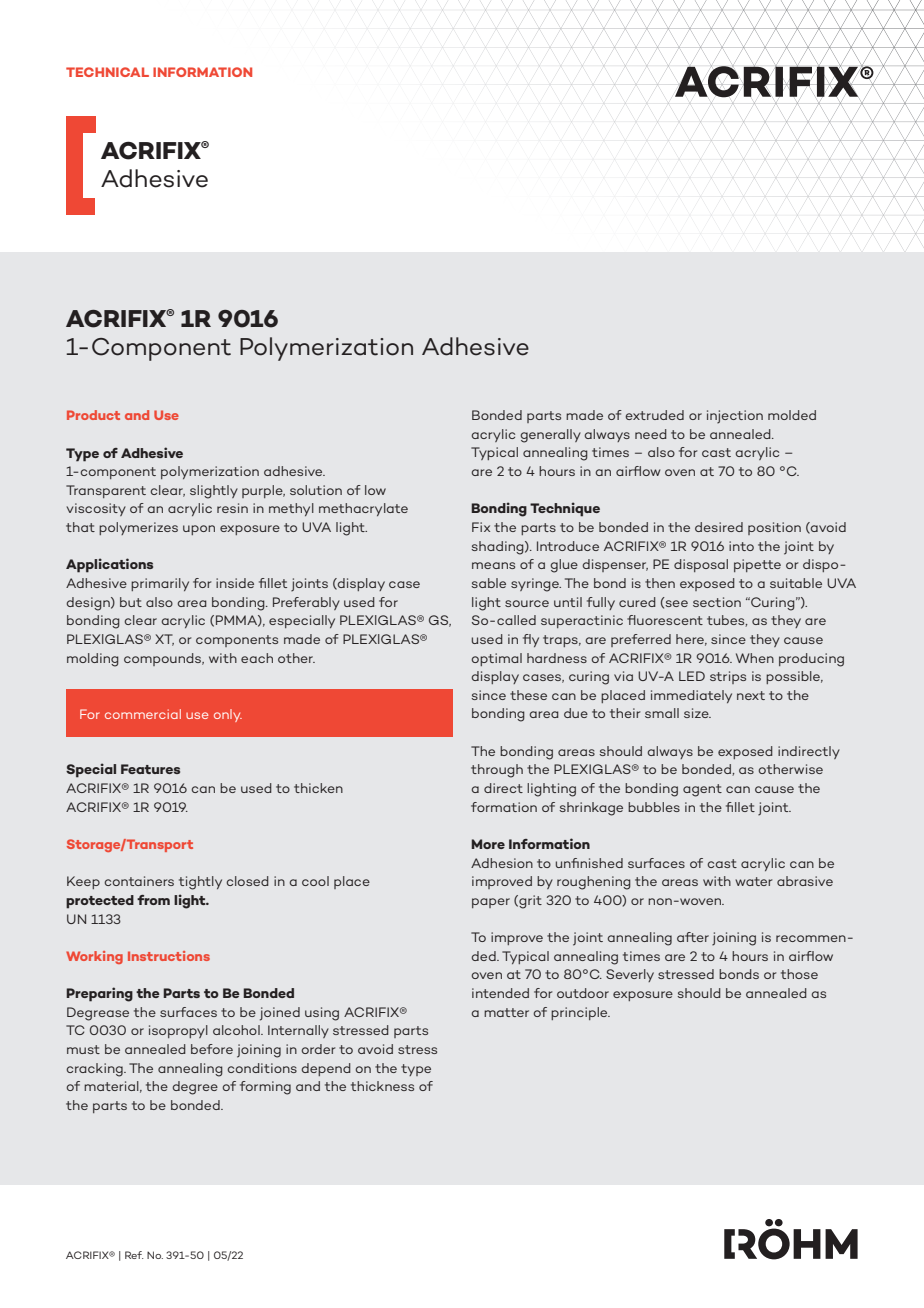 Image resolution: width=924 pixels, height=1308 pixels. Describe the element at coordinates (363, 509) in the screenshot. I see `methacrylate` at that location.
